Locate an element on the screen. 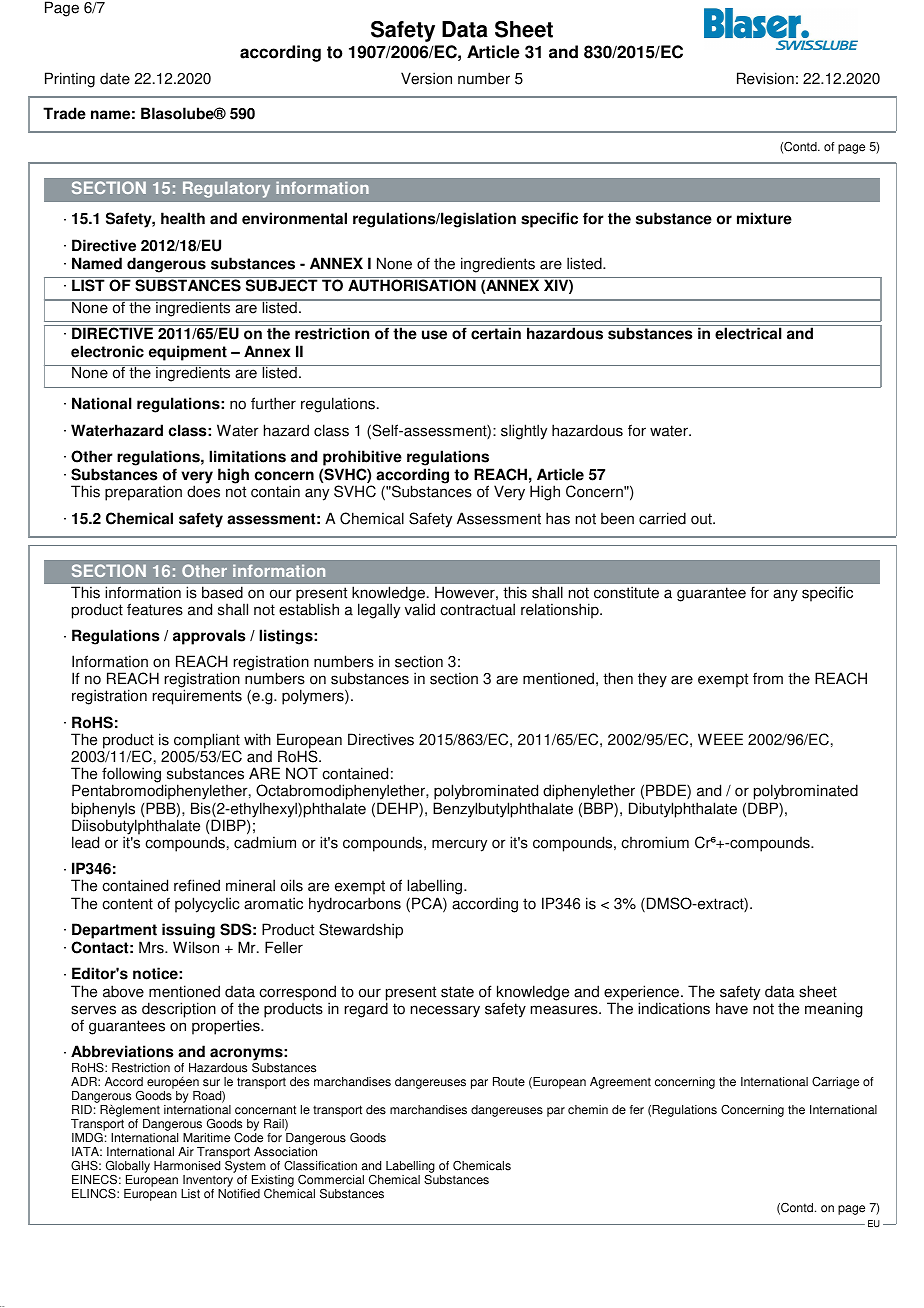 This screenshot has height=1308, width=924. Commercial is located at coordinates (331, 1179).
